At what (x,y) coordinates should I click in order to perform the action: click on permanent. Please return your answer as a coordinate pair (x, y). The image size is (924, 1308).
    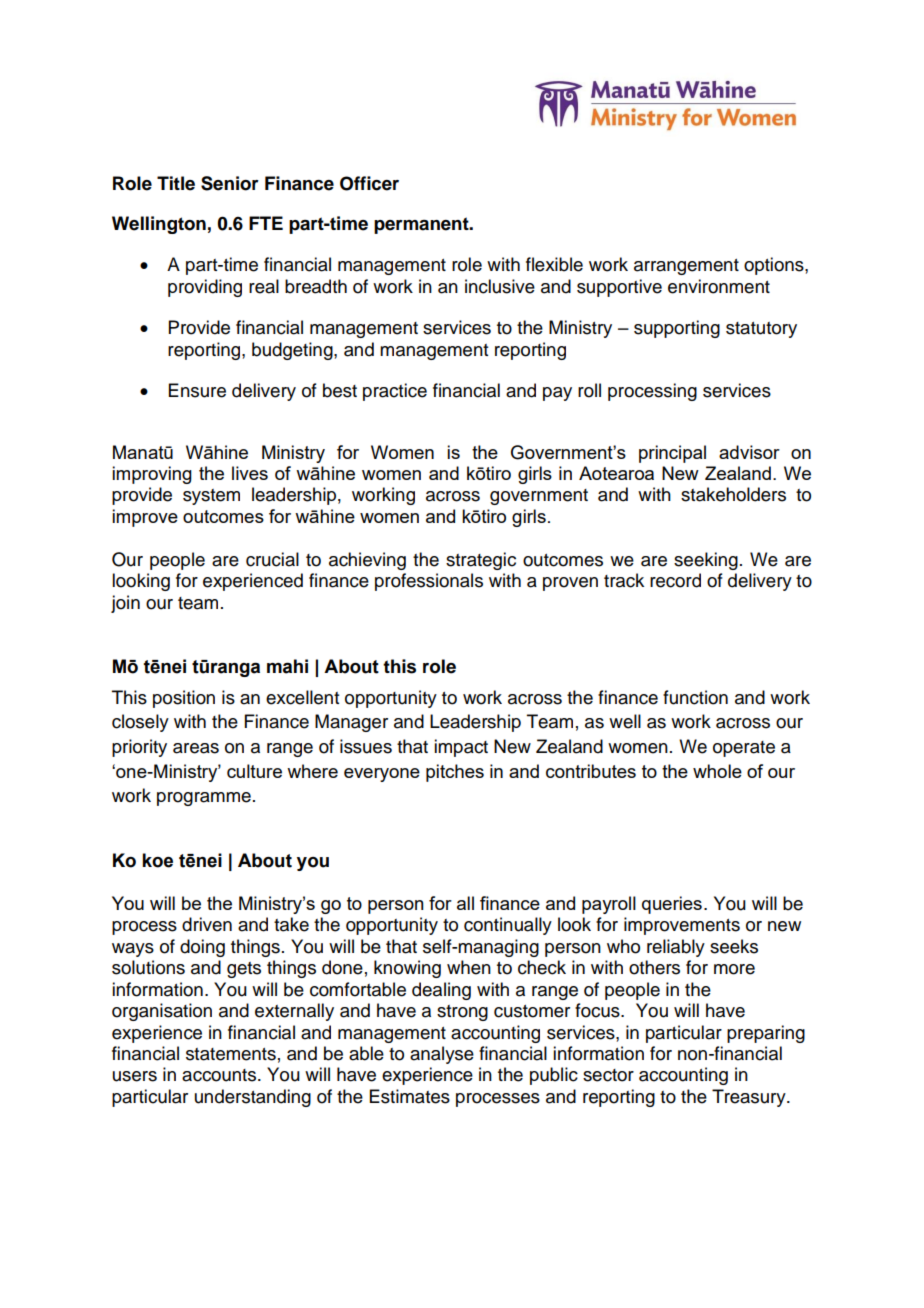
    Looking at the image, I should click on (422, 225).
